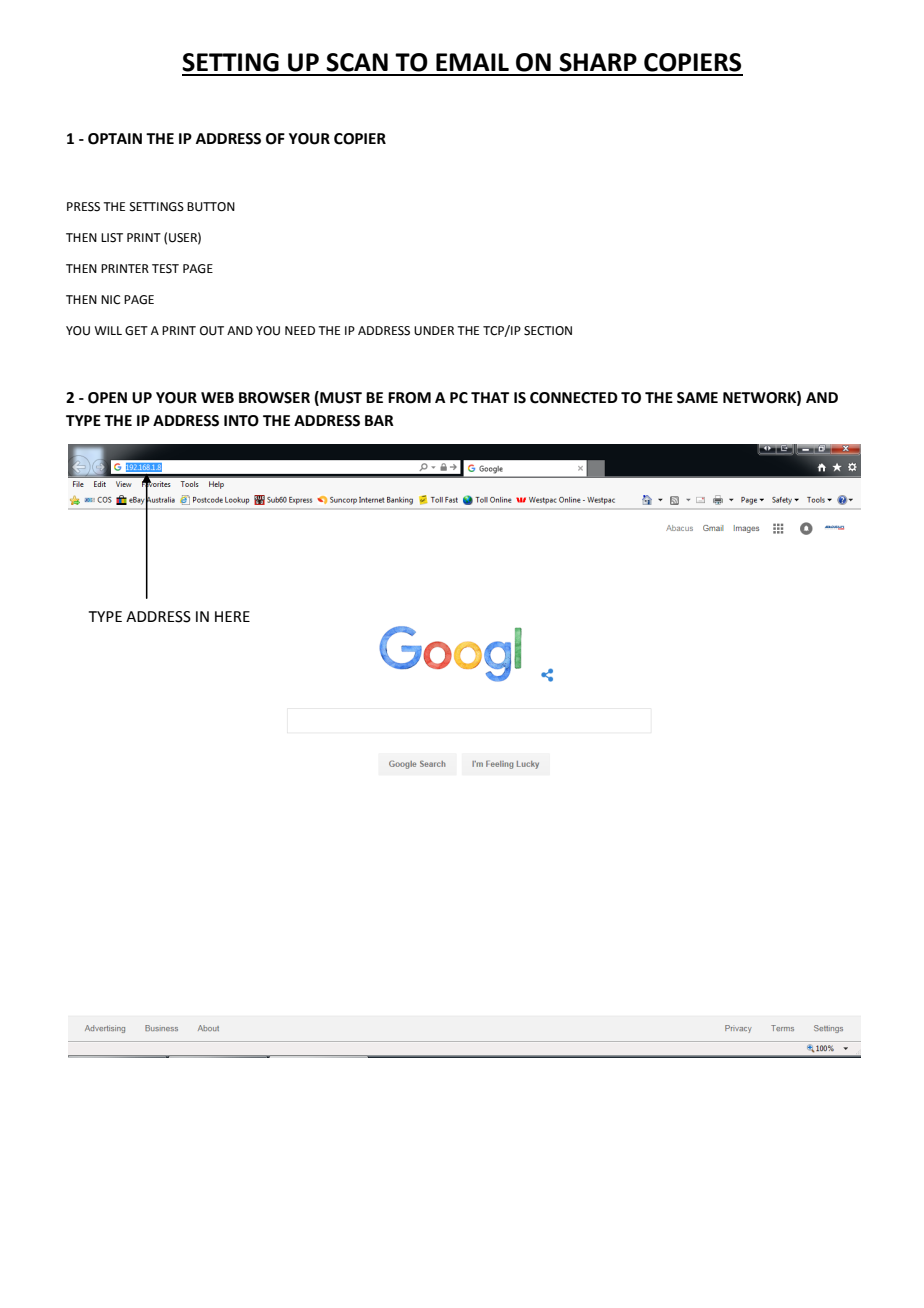 Image resolution: width=924 pixels, height=1308 pixels. What do you see at coordinates (83, 207) in the page?
I see `PRESS` at bounding box center [83, 207].
